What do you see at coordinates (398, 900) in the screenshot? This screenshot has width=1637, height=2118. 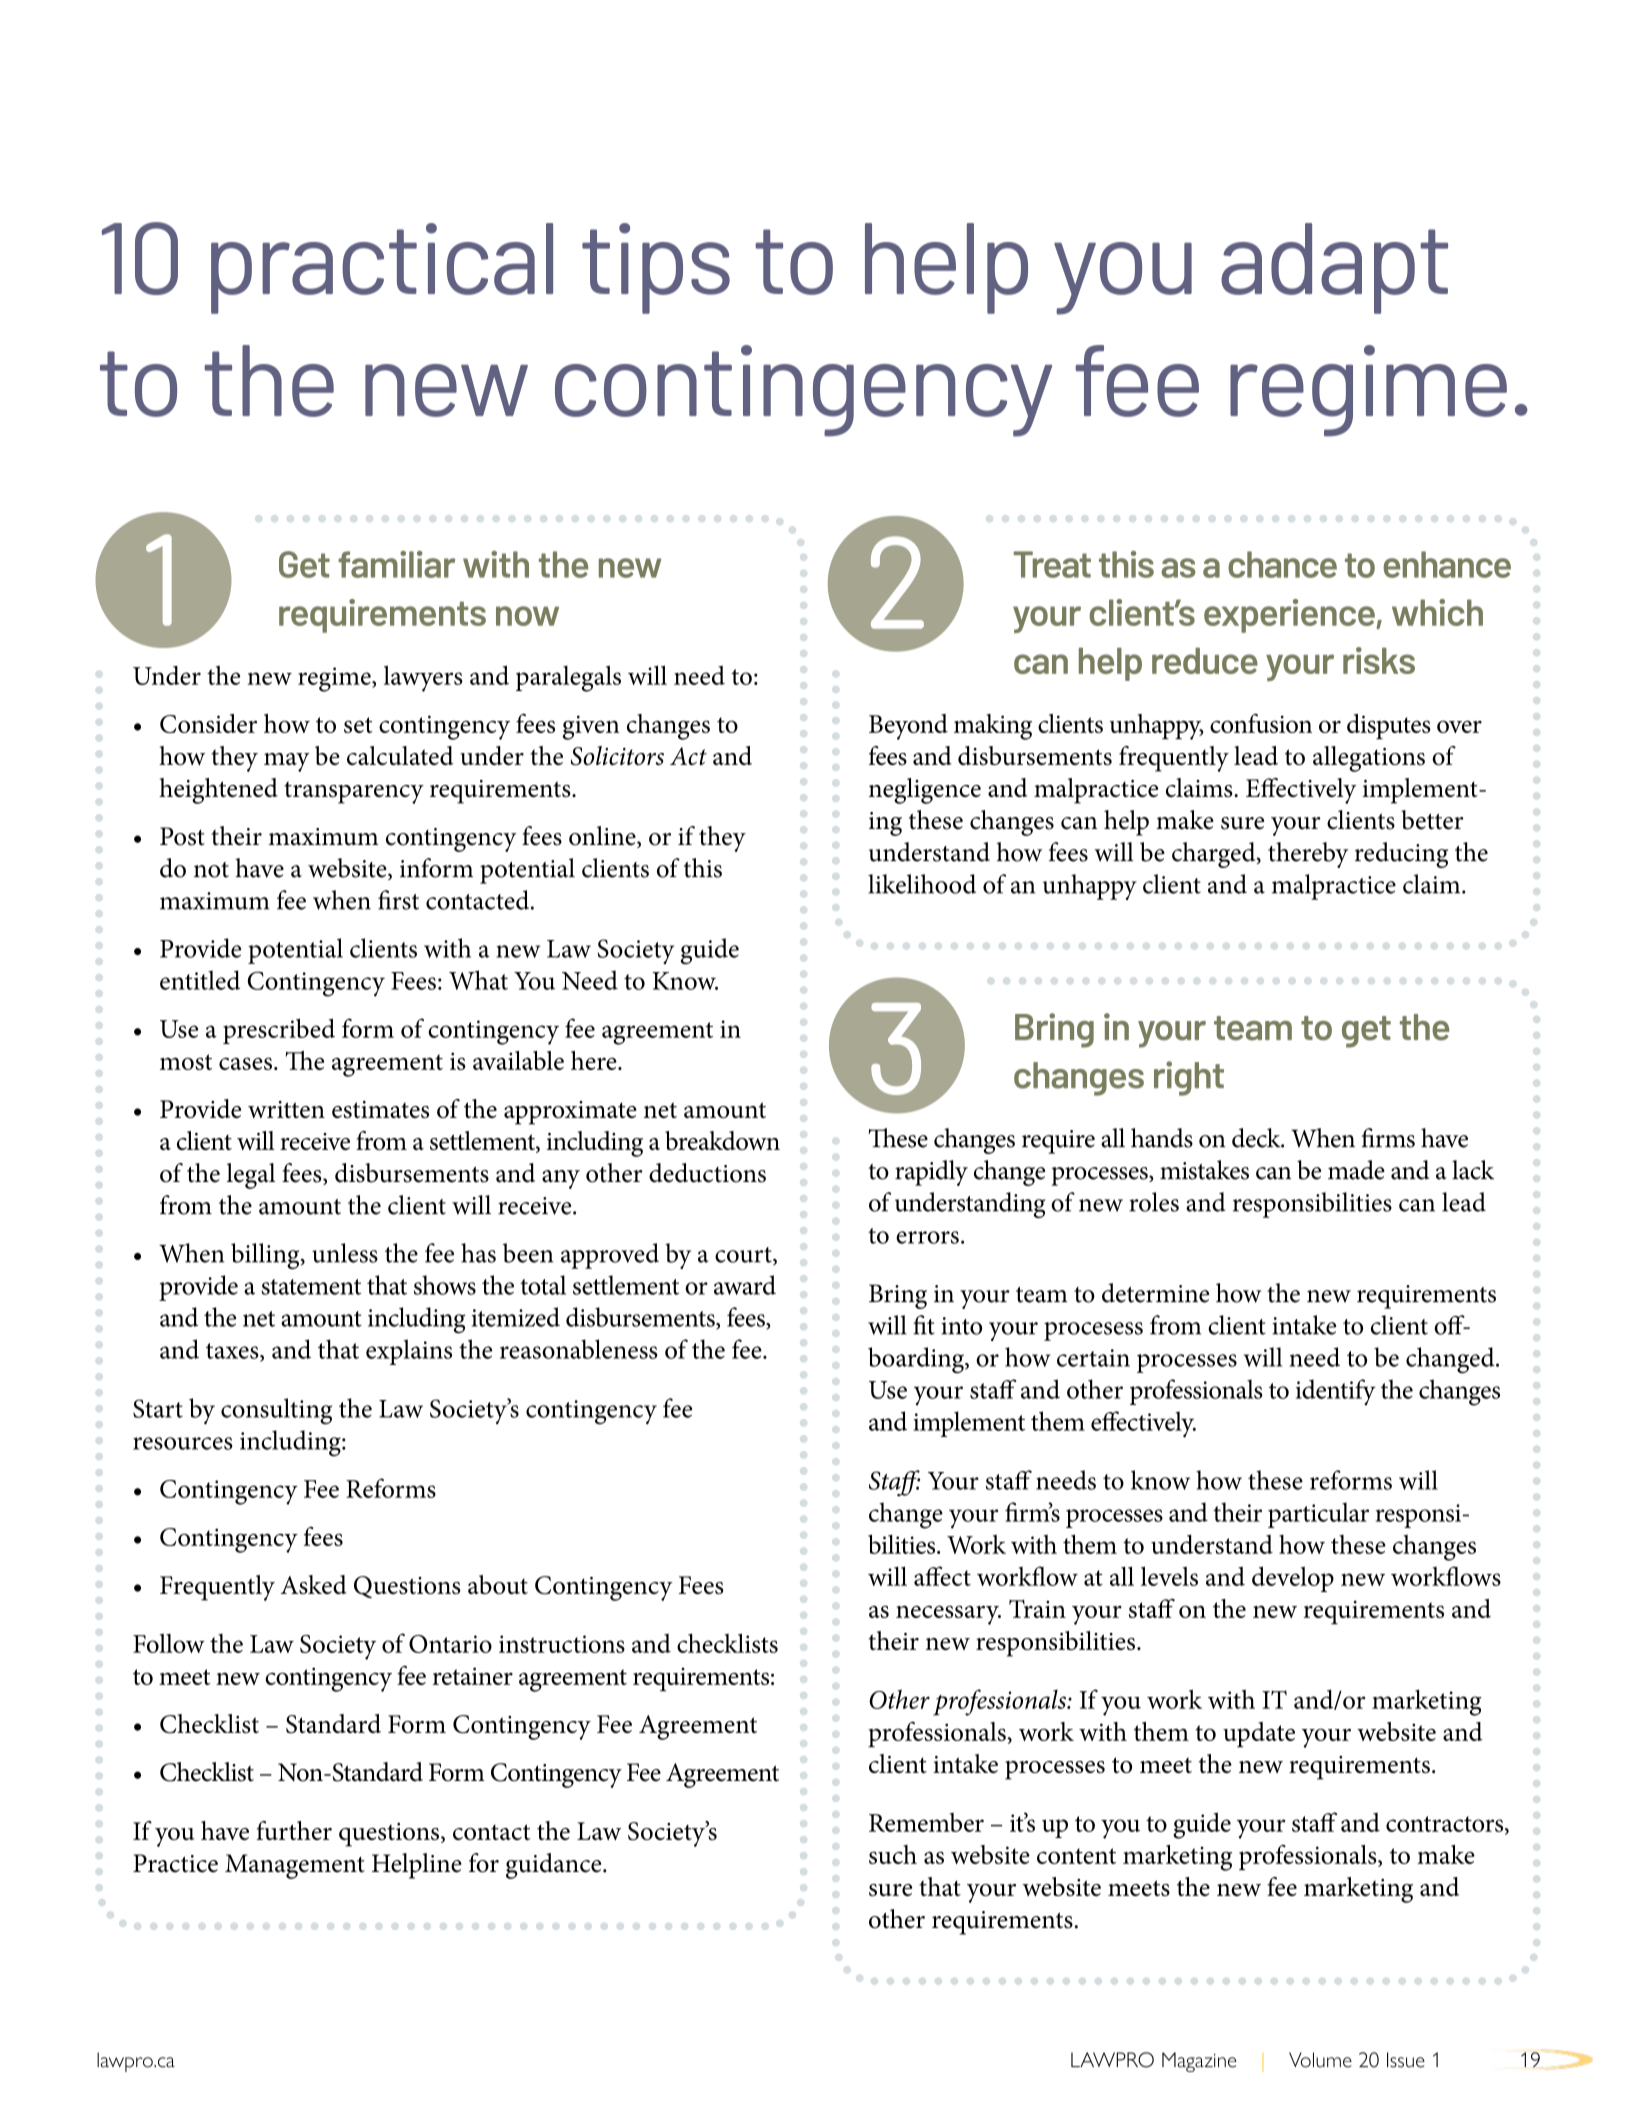 I see `first` at bounding box center [398, 900].
